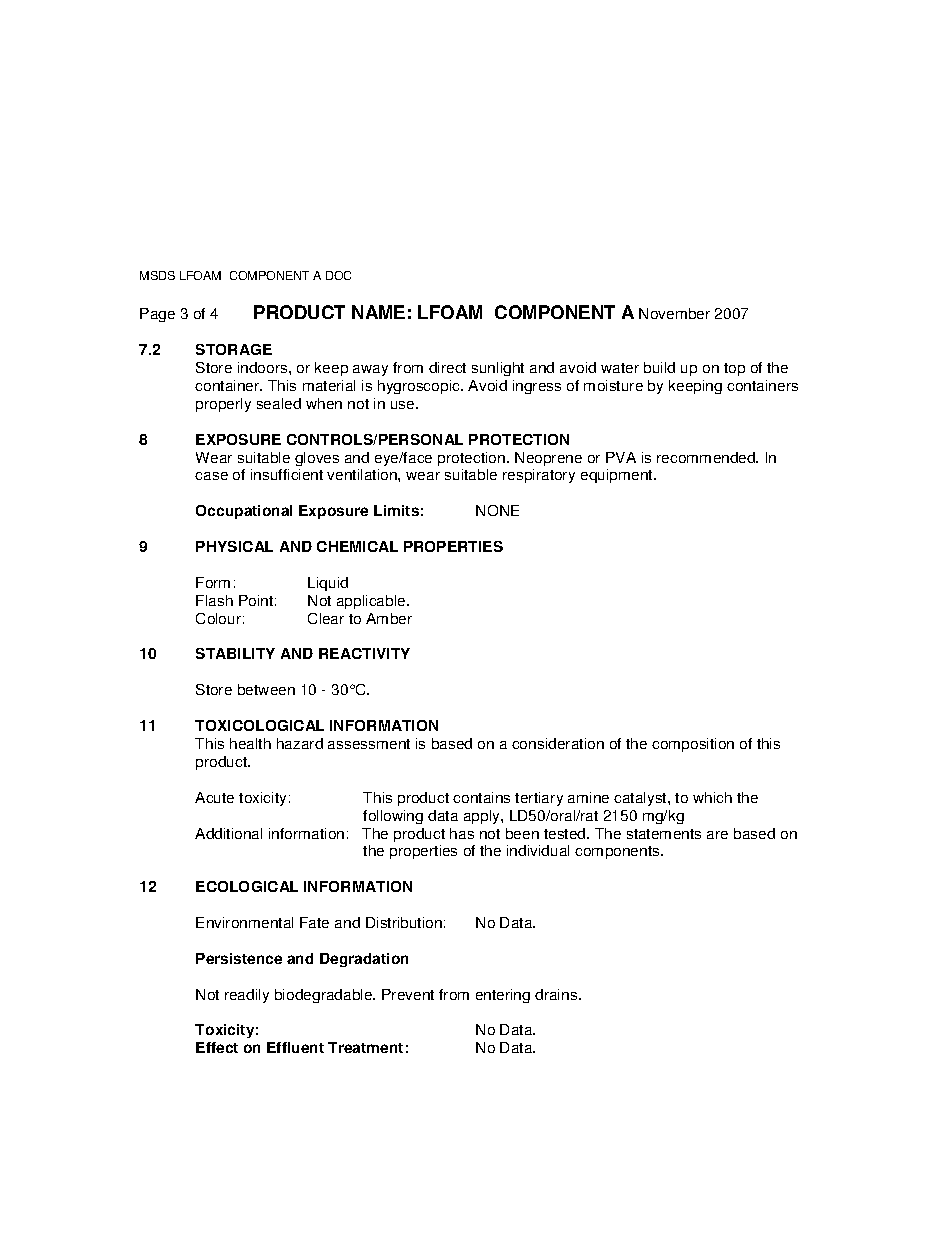 The image size is (952, 1233). Describe the element at coordinates (389, 618) in the screenshot. I see `Amber` at that location.
